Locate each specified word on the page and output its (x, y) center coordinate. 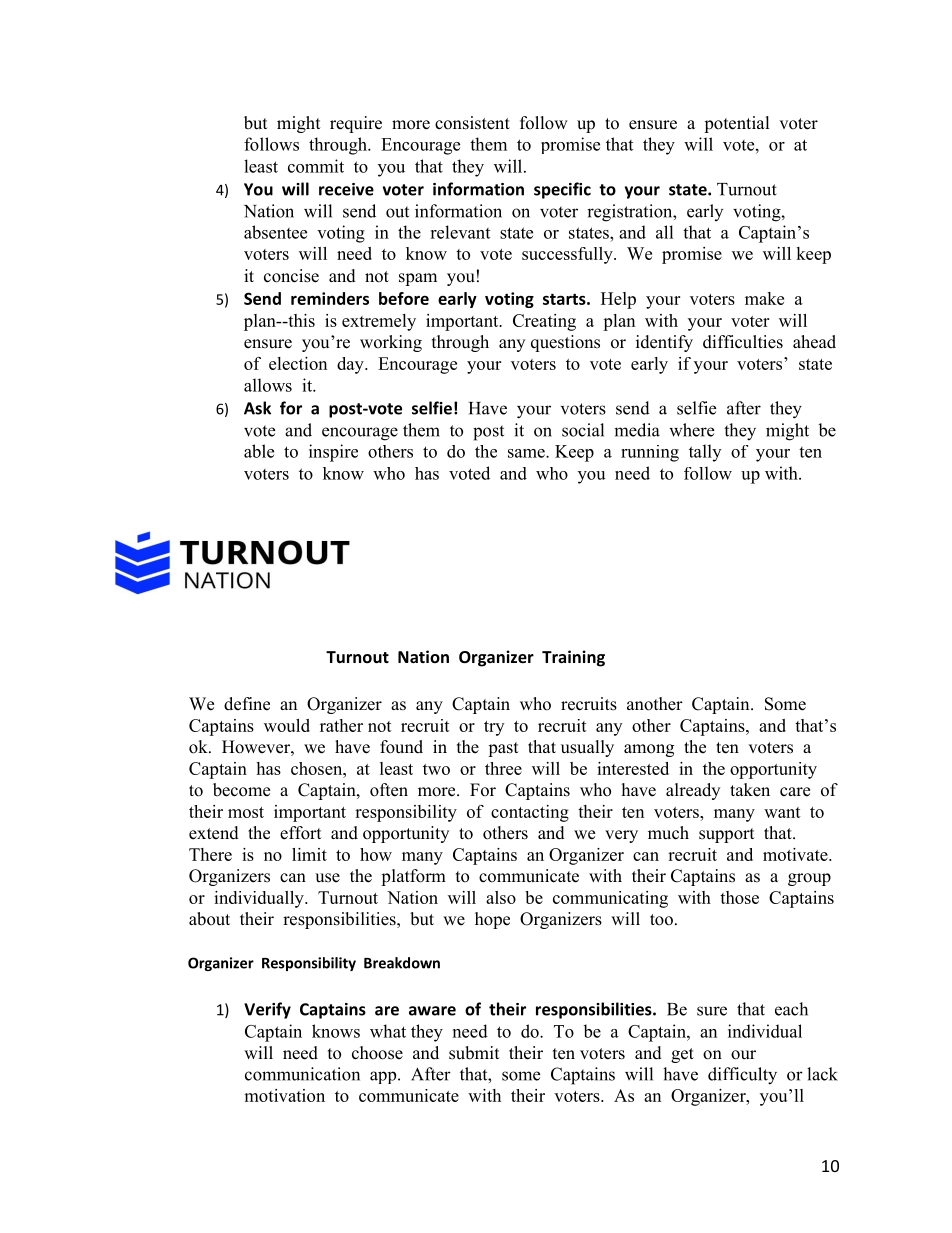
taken (750, 790)
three (503, 768)
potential (737, 124)
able (259, 451)
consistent (472, 123)
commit (316, 166)
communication (302, 1074)
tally (705, 453)
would (287, 725)
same (527, 453)
